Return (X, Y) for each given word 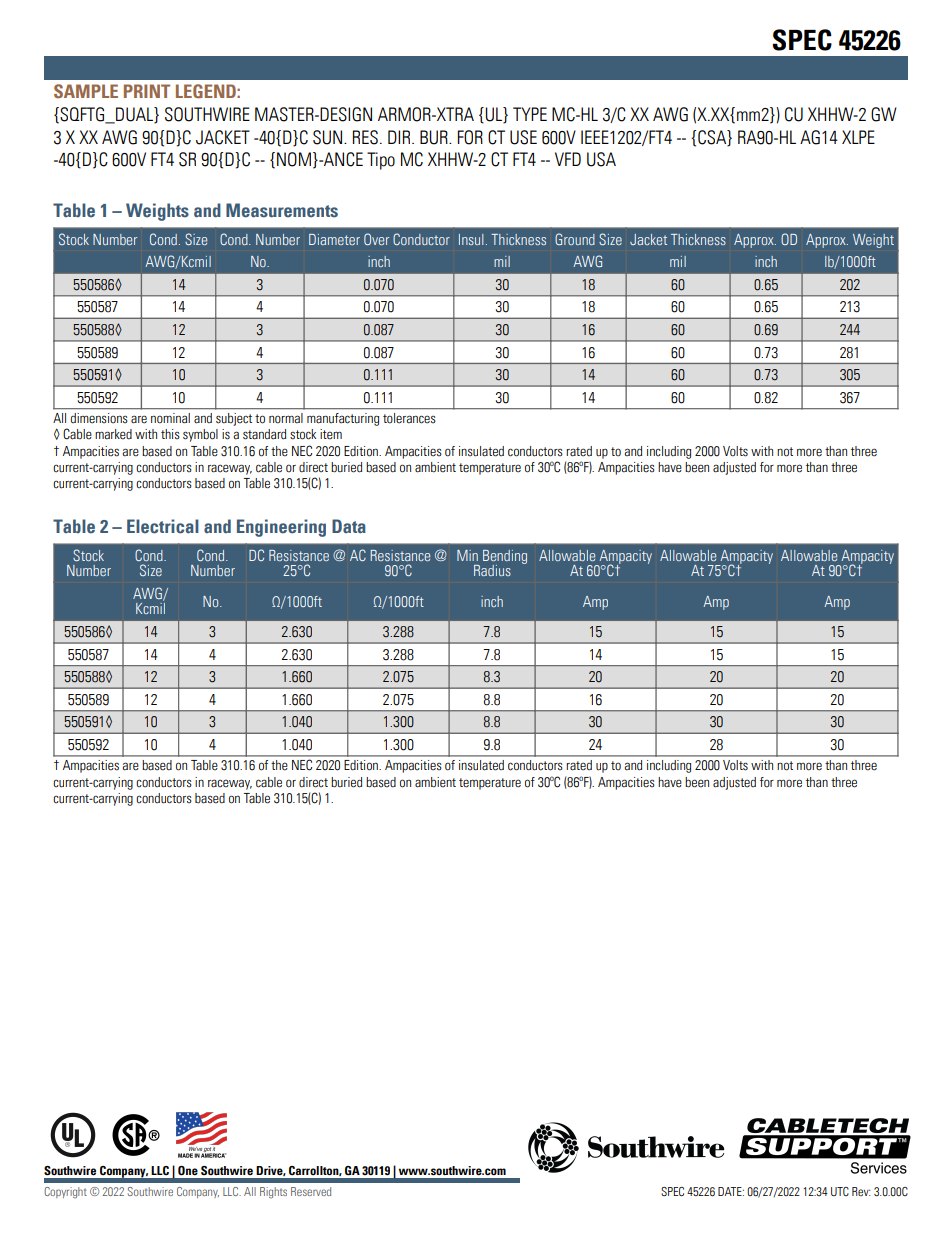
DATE (731, 1191)
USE (523, 137)
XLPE (858, 137)
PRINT (147, 91)
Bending (505, 558)
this (170, 434)
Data (349, 526)
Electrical (163, 526)
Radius (492, 570)
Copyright (65, 1193)
